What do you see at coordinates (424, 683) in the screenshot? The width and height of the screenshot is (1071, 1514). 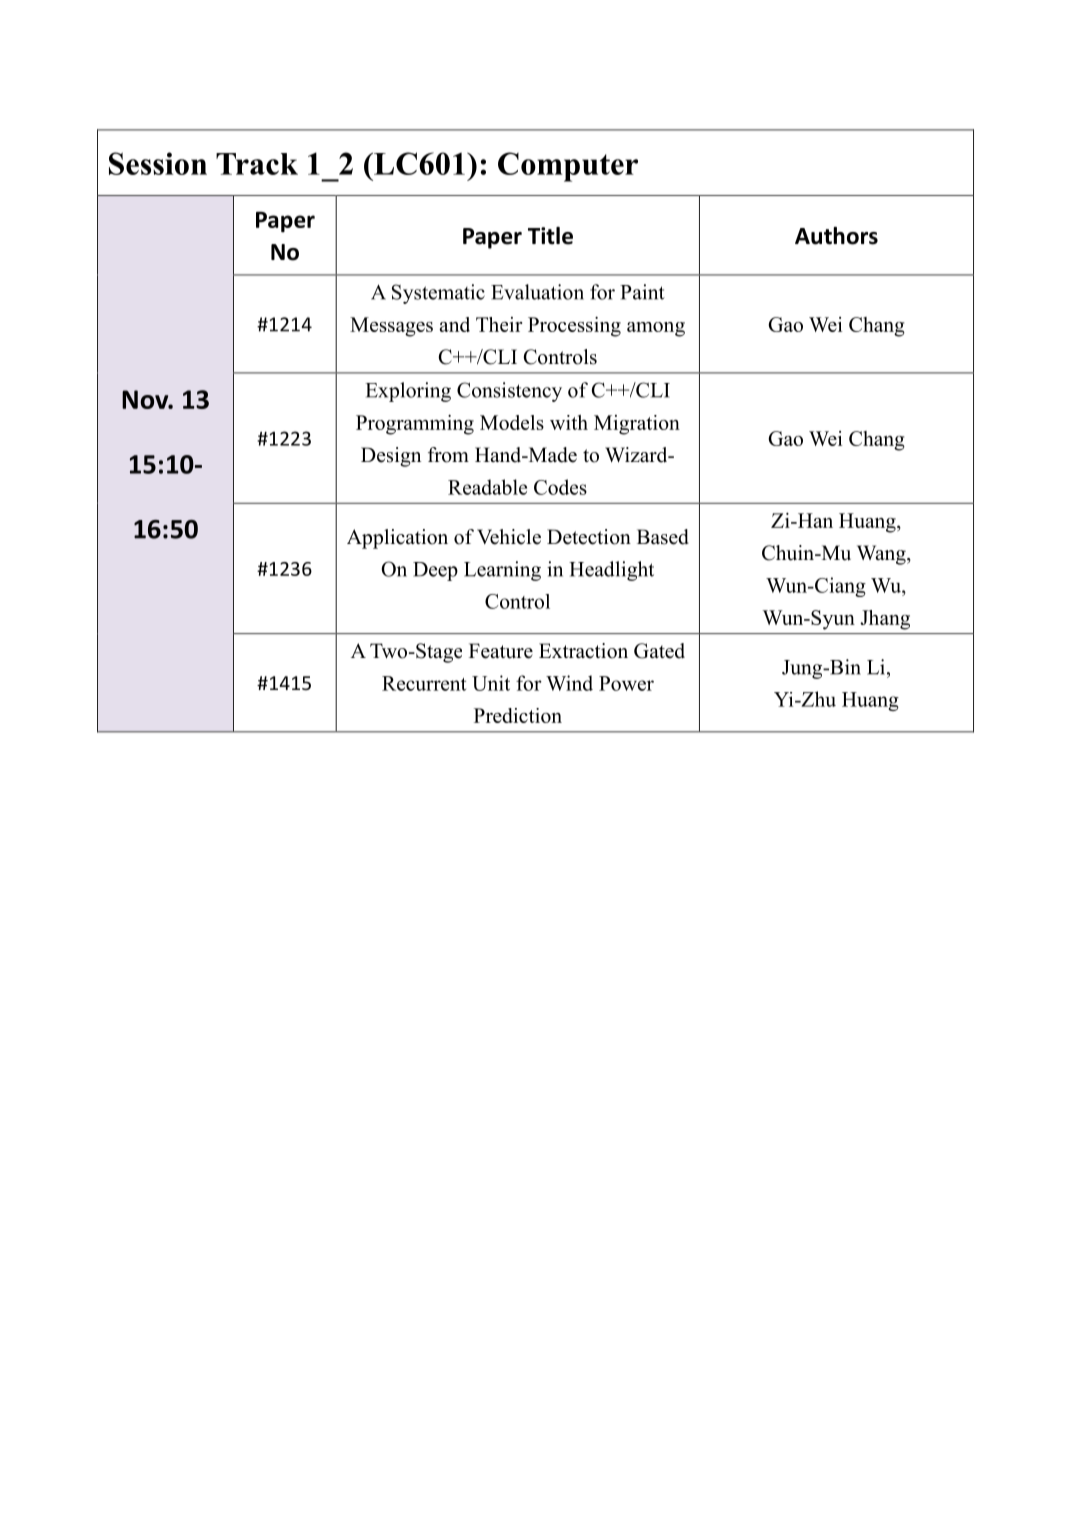 I see `Recurrent` at bounding box center [424, 683].
